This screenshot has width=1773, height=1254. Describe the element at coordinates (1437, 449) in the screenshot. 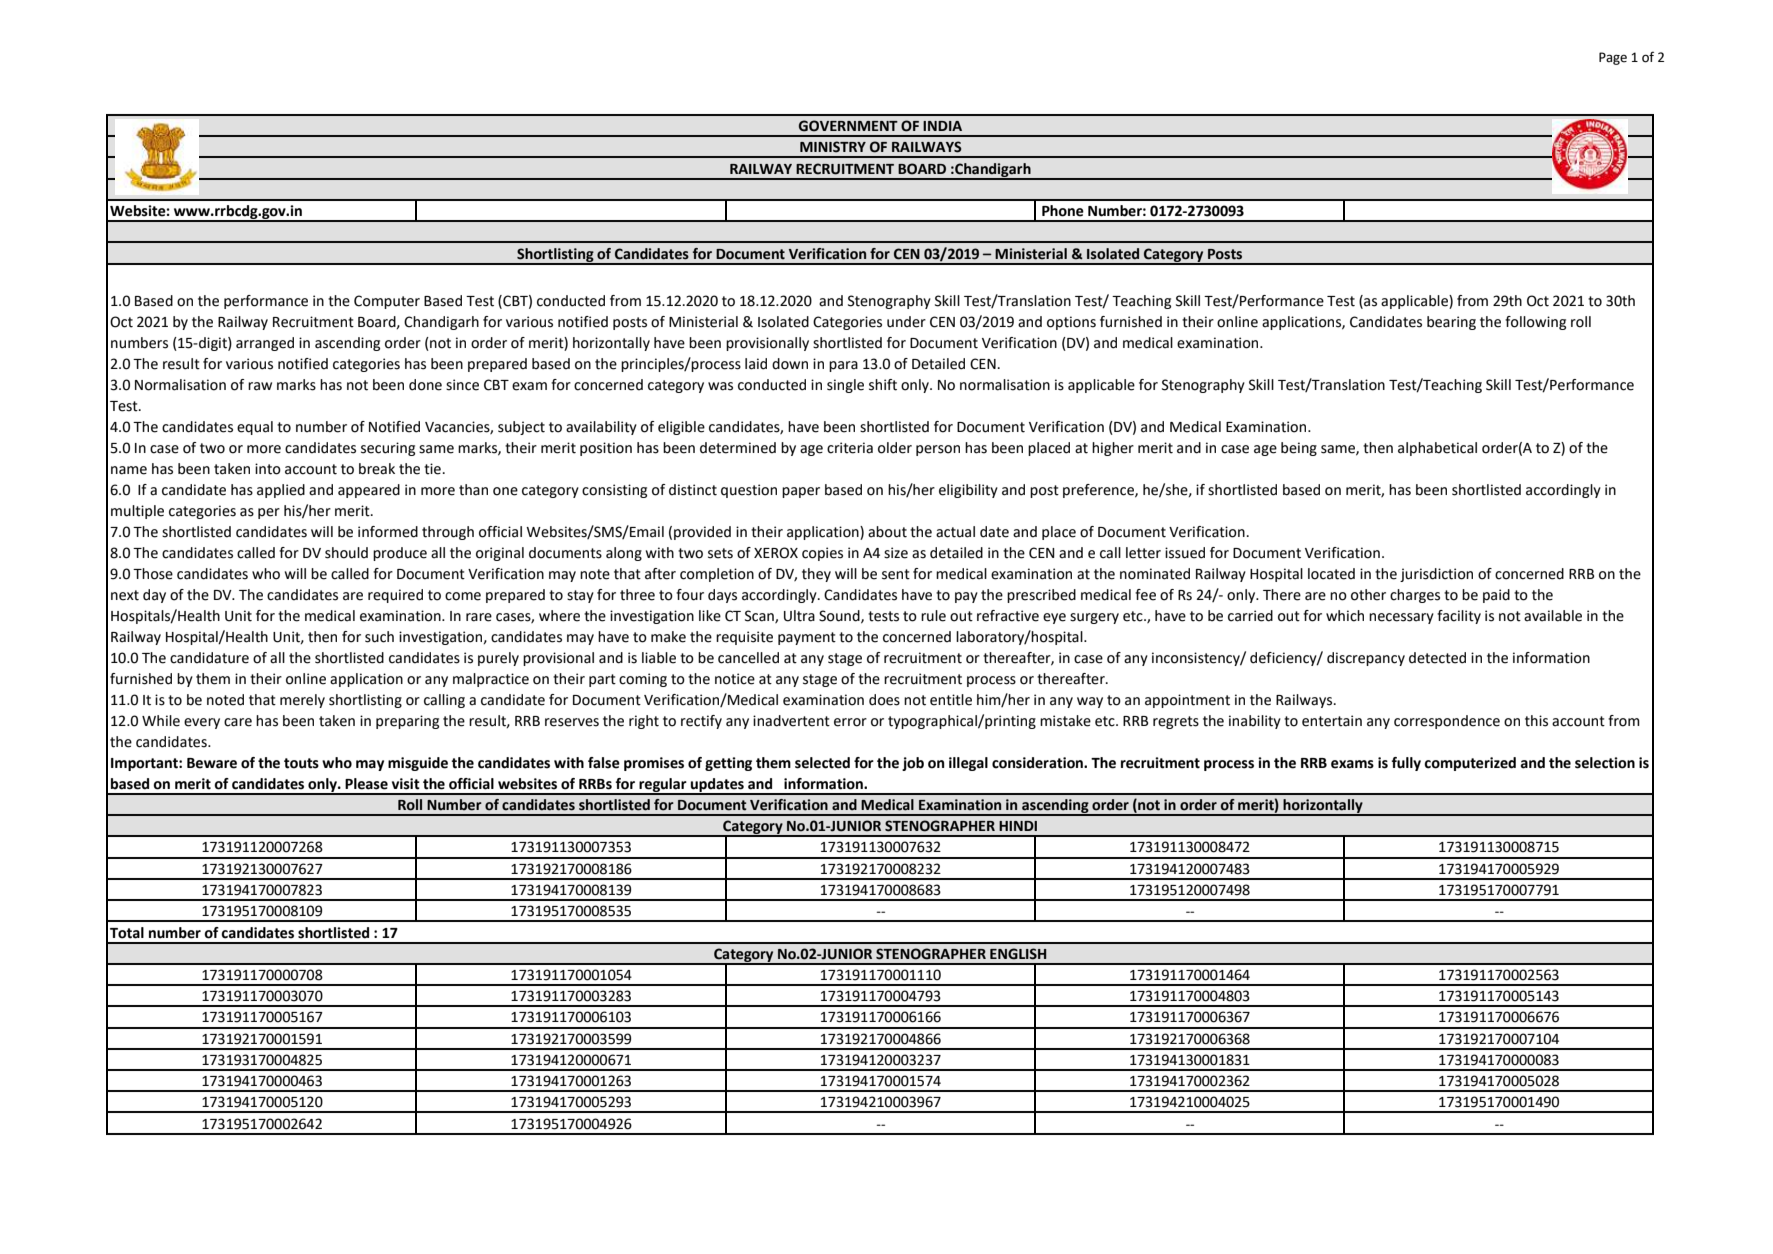

I see `alphabetical` at that location.
